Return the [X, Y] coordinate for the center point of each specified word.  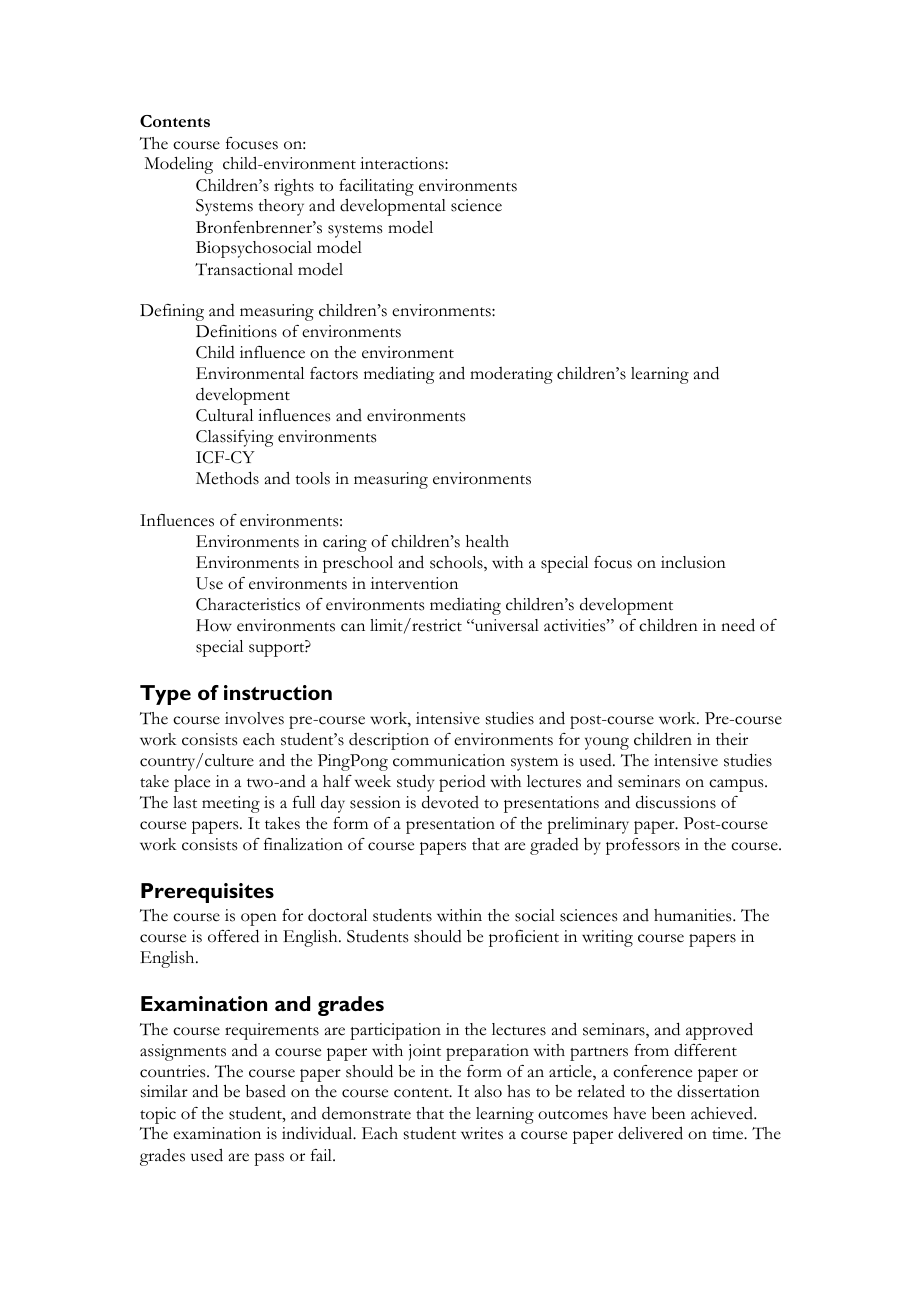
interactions [403, 163]
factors [334, 373]
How [214, 625]
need [738, 625]
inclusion [693, 562]
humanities [694, 915]
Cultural [224, 415]
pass [269, 1159]
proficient [524, 938]
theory [281, 207]
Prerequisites [207, 893]
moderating [511, 375]
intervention [414, 583]
